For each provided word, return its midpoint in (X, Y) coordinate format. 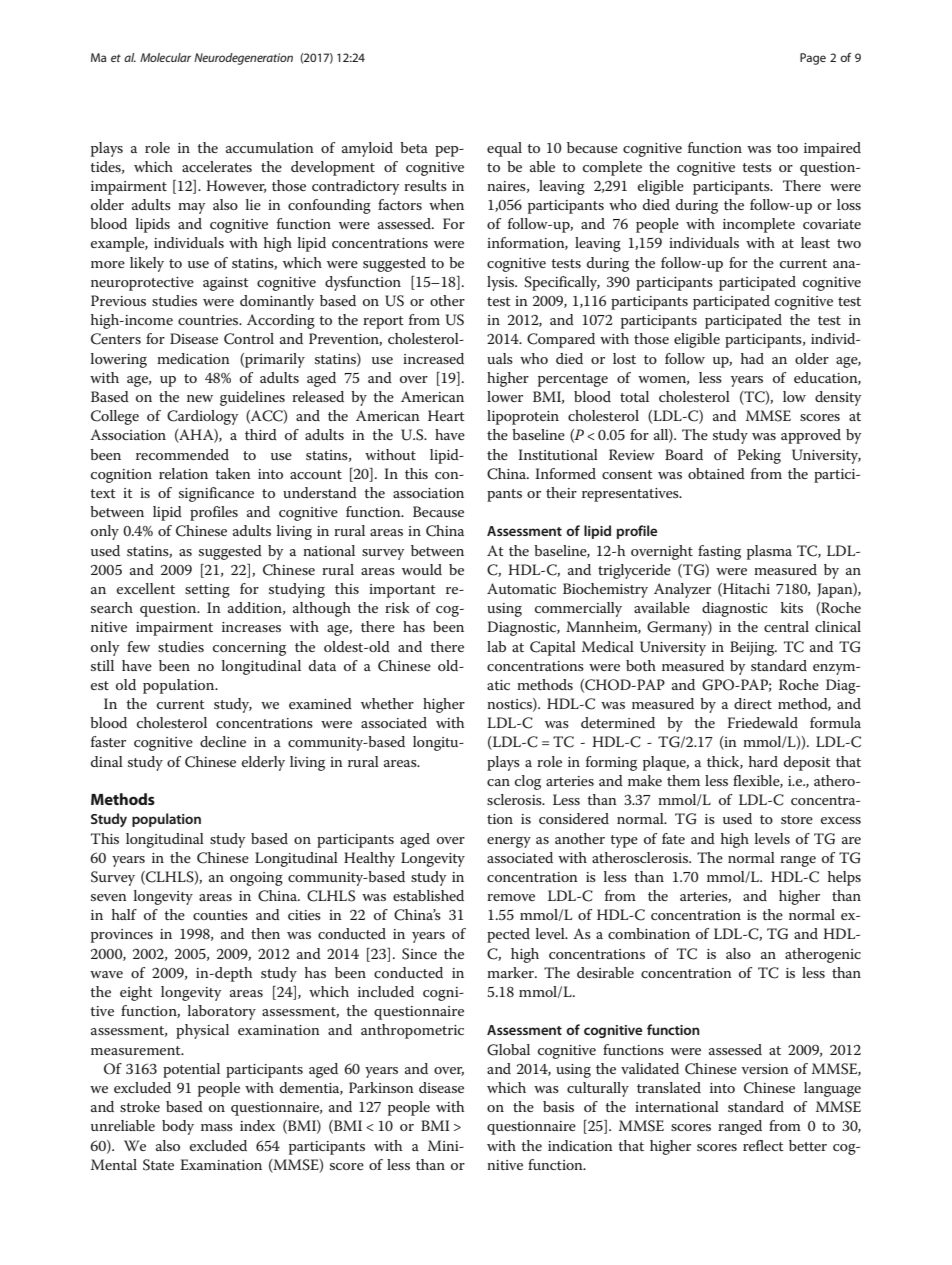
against (226, 284)
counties (220, 915)
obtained (716, 473)
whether (387, 703)
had (752, 358)
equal (504, 149)
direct (753, 703)
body (178, 1127)
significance (216, 494)
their (561, 492)
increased (433, 358)
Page (813, 59)
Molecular (165, 57)
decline (223, 741)
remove (511, 897)
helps (844, 878)
